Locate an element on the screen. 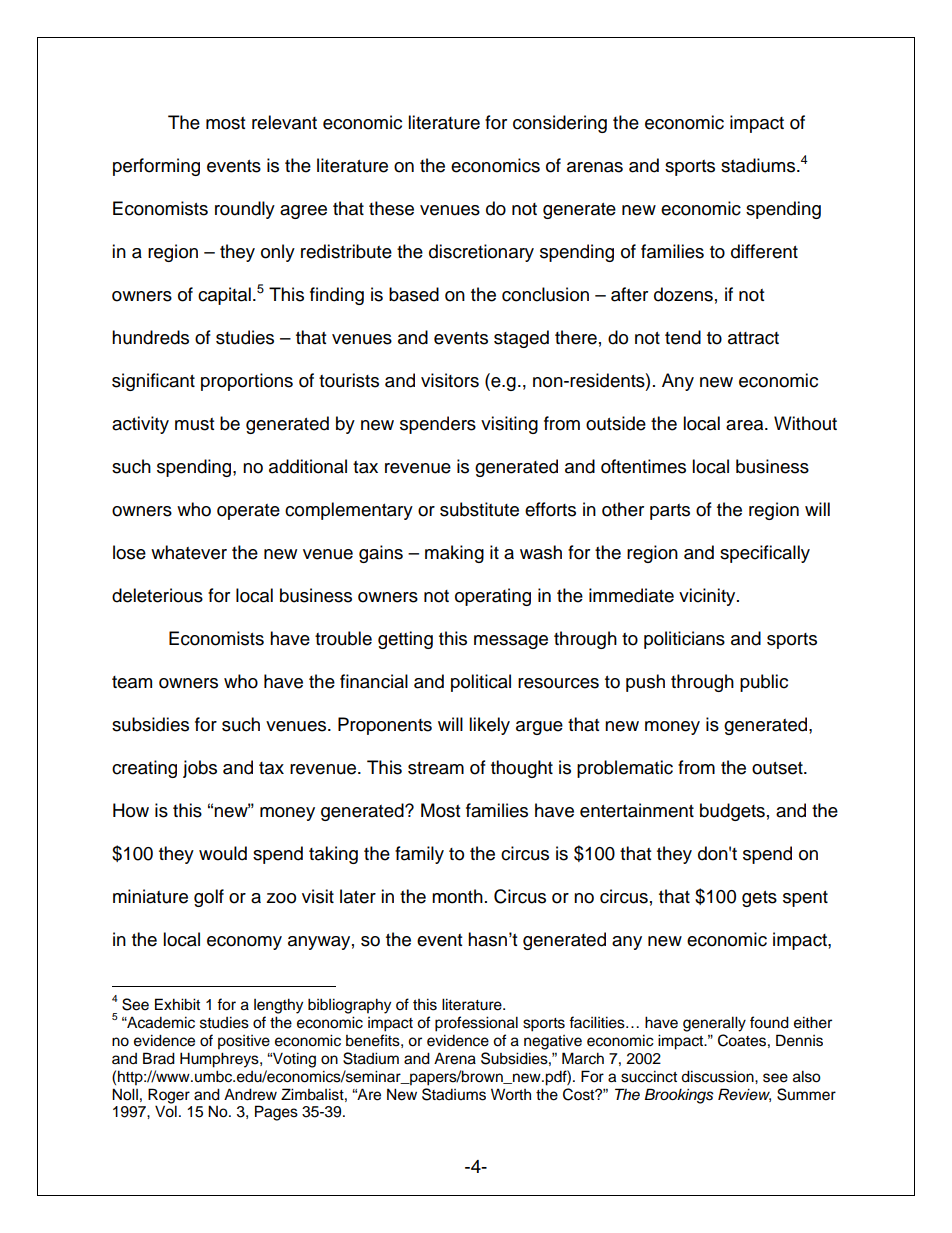  spent is located at coordinates (805, 899).
